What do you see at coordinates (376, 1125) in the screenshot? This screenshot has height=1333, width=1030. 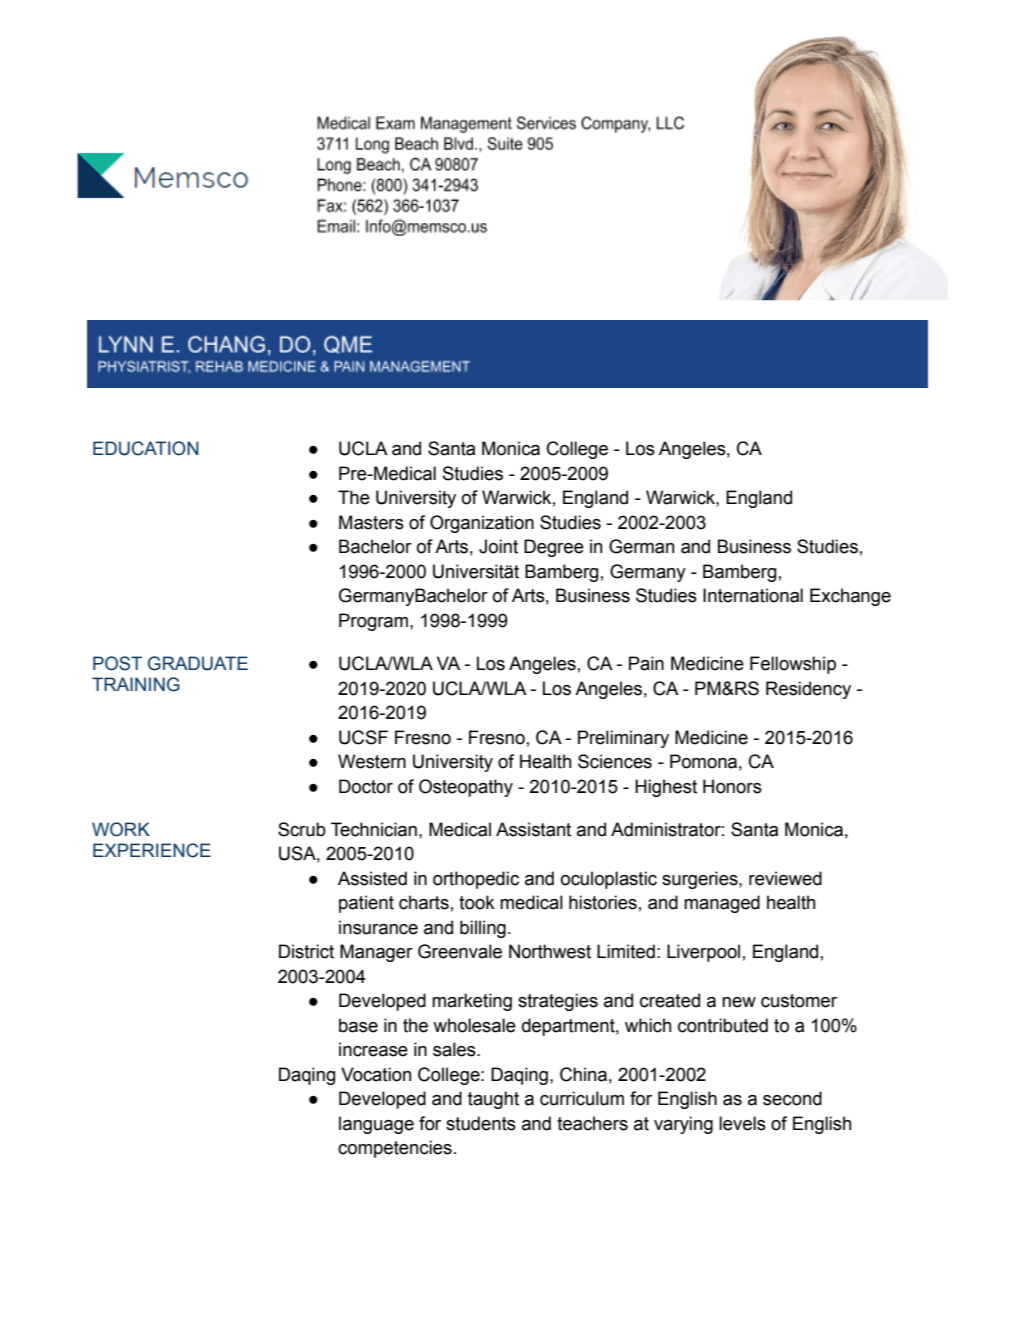 I see `language` at bounding box center [376, 1125].
